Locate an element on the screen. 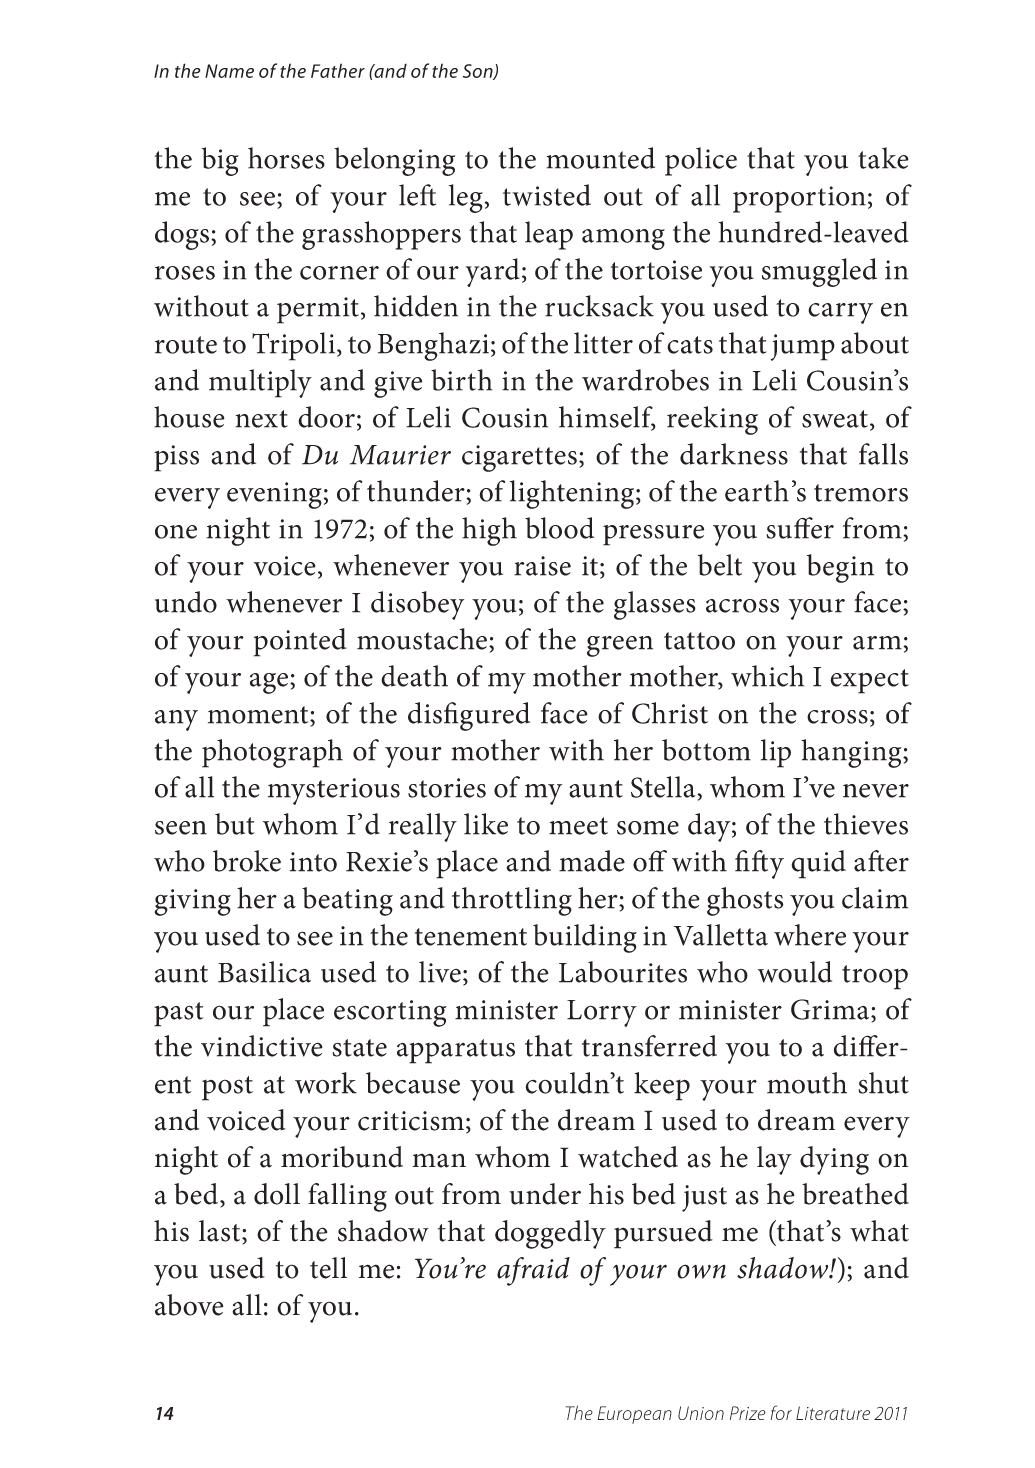 The image size is (1035, 1468). multiply is located at coordinates (260, 383).
